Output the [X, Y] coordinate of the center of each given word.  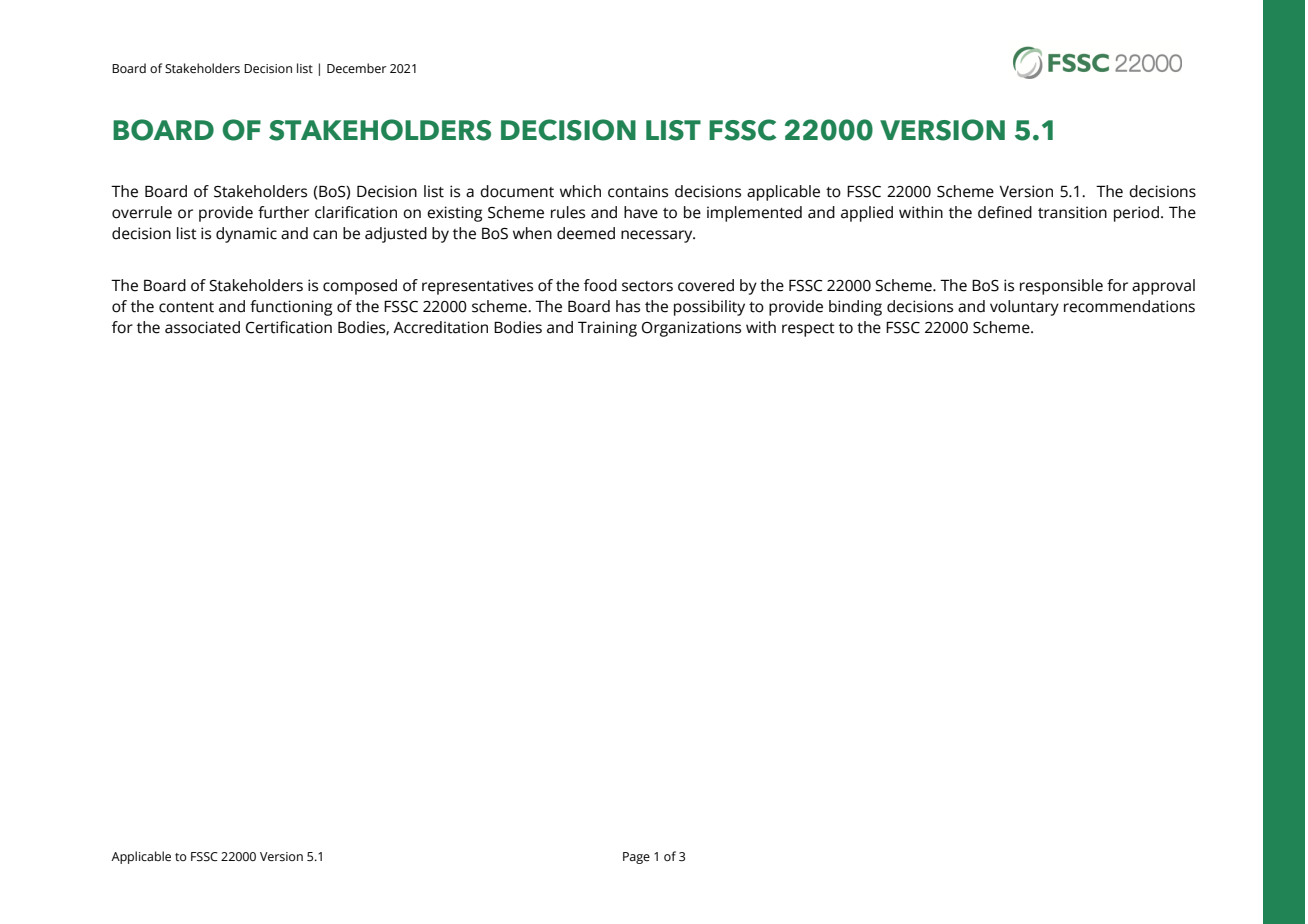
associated [202, 327]
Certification [289, 327]
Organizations [691, 329]
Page [636, 858]
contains [638, 191]
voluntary [1024, 308]
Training [607, 329]
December [357, 68]
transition [1072, 212]
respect [808, 330]
